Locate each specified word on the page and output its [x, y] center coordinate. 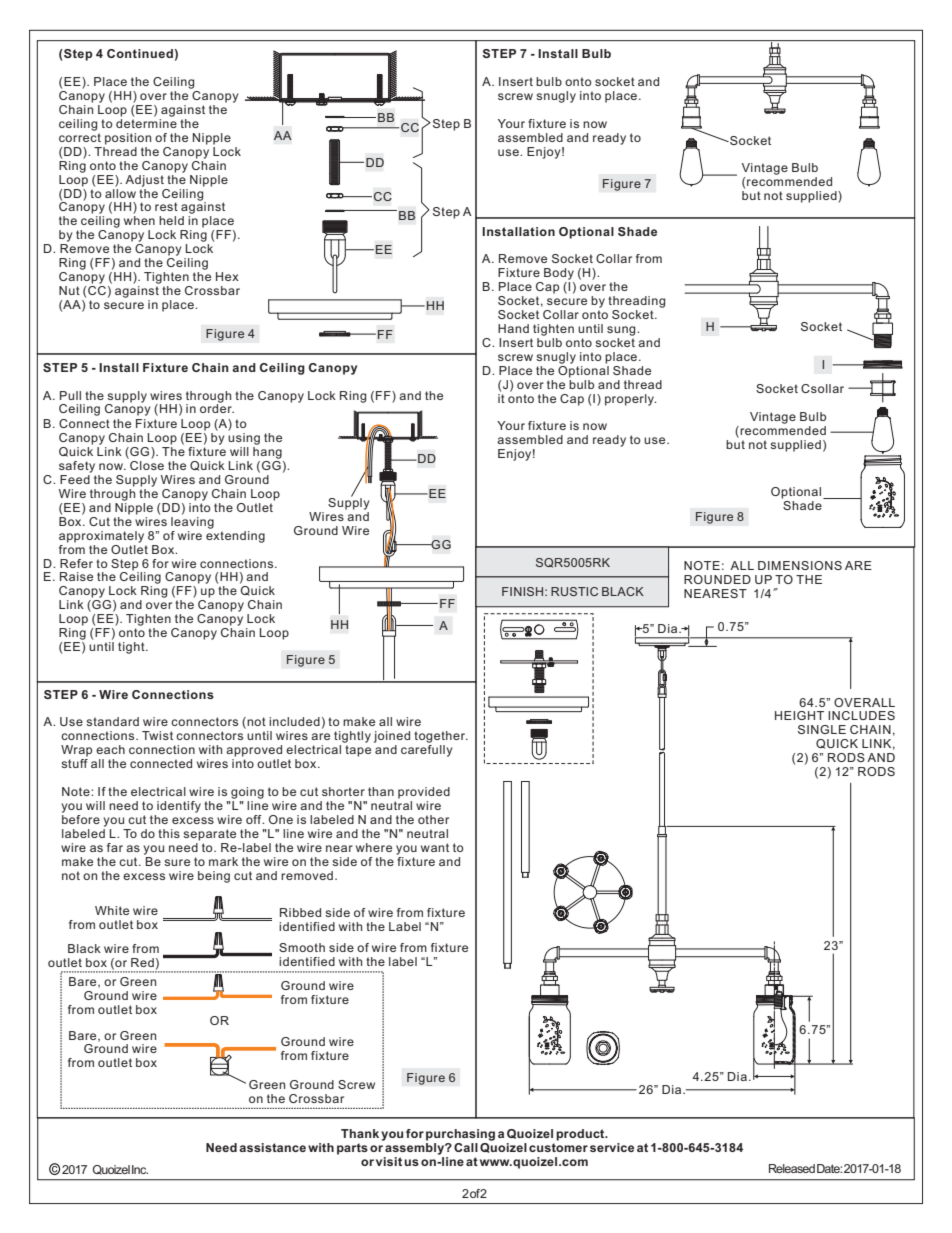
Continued [140, 53]
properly [630, 400]
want [435, 847]
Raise [76, 576]
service [612, 1147]
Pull [70, 395]
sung [622, 331]
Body [559, 274]
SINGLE [822, 729]
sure [177, 862]
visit [389, 1161]
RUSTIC [574, 591]
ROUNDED [717, 579]
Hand [513, 328]
